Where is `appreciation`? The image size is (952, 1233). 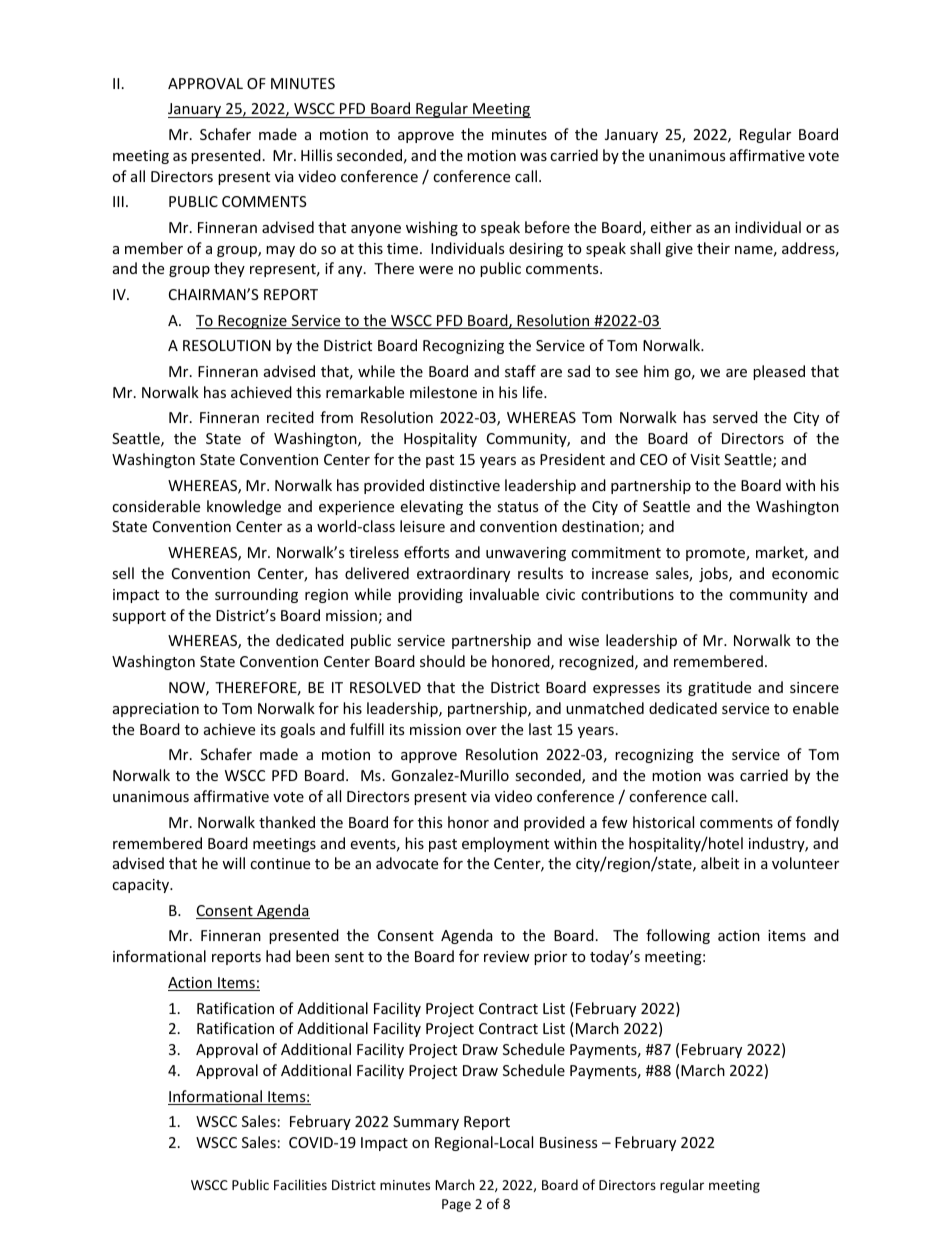
appreciation is located at coordinates (156, 710).
